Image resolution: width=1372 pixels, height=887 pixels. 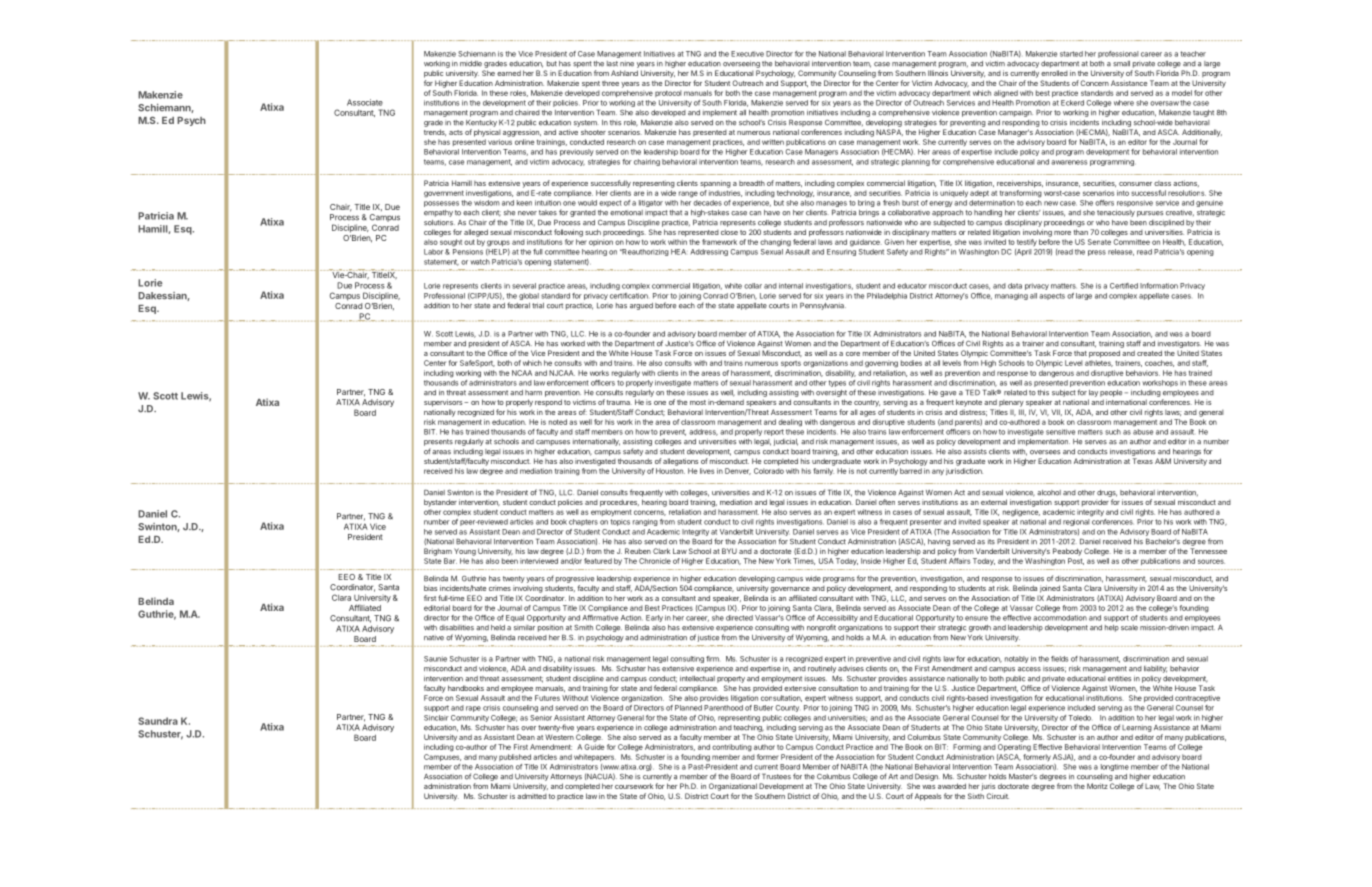 What do you see at coordinates (1054, 73) in the image?
I see `enrolled` at bounding box center [1054, 73].
